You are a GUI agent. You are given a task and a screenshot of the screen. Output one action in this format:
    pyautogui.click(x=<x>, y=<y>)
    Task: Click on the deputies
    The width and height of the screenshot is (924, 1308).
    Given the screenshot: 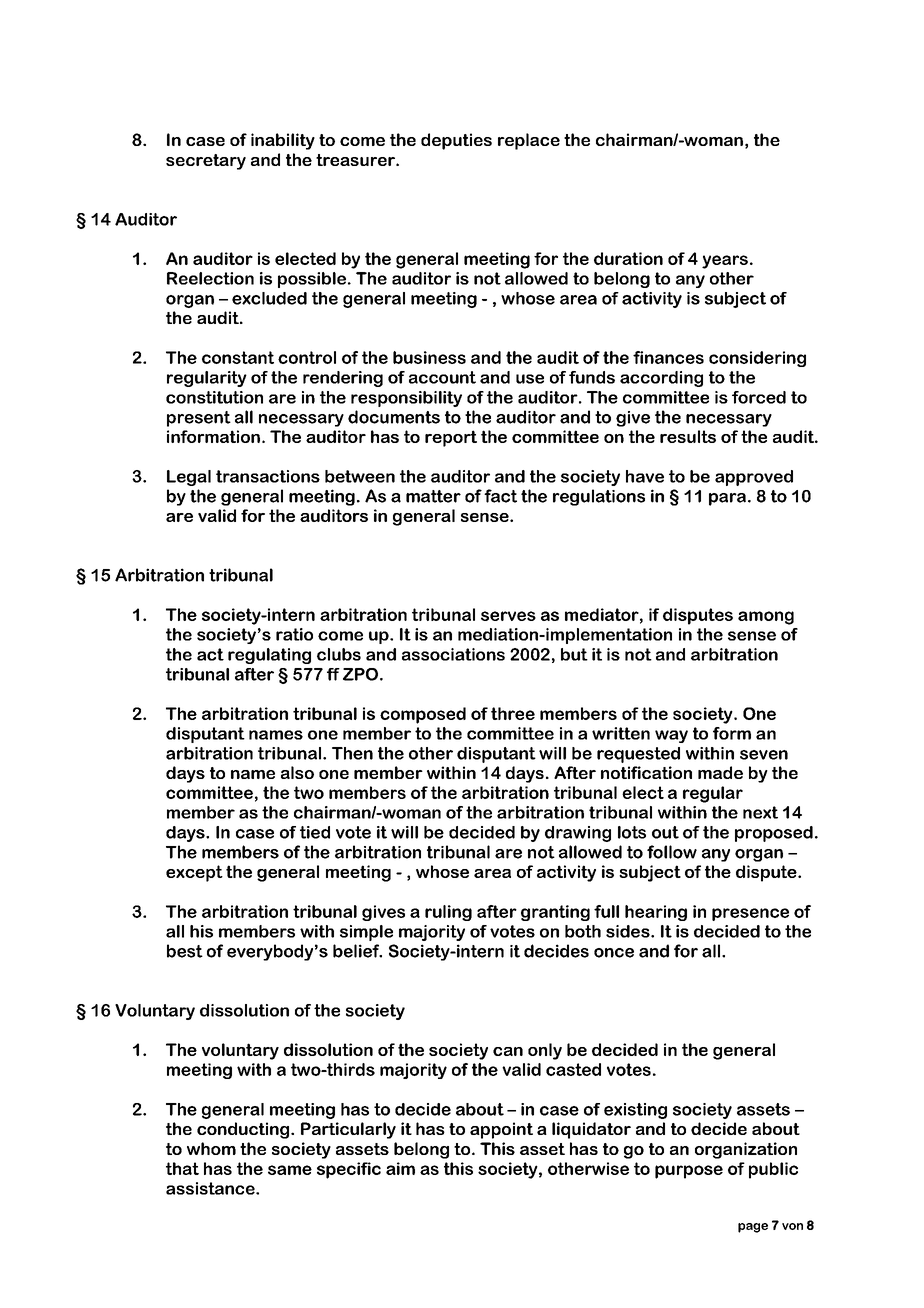 What is the action you would take?
    pyautogui.click(x=456, y=141)
